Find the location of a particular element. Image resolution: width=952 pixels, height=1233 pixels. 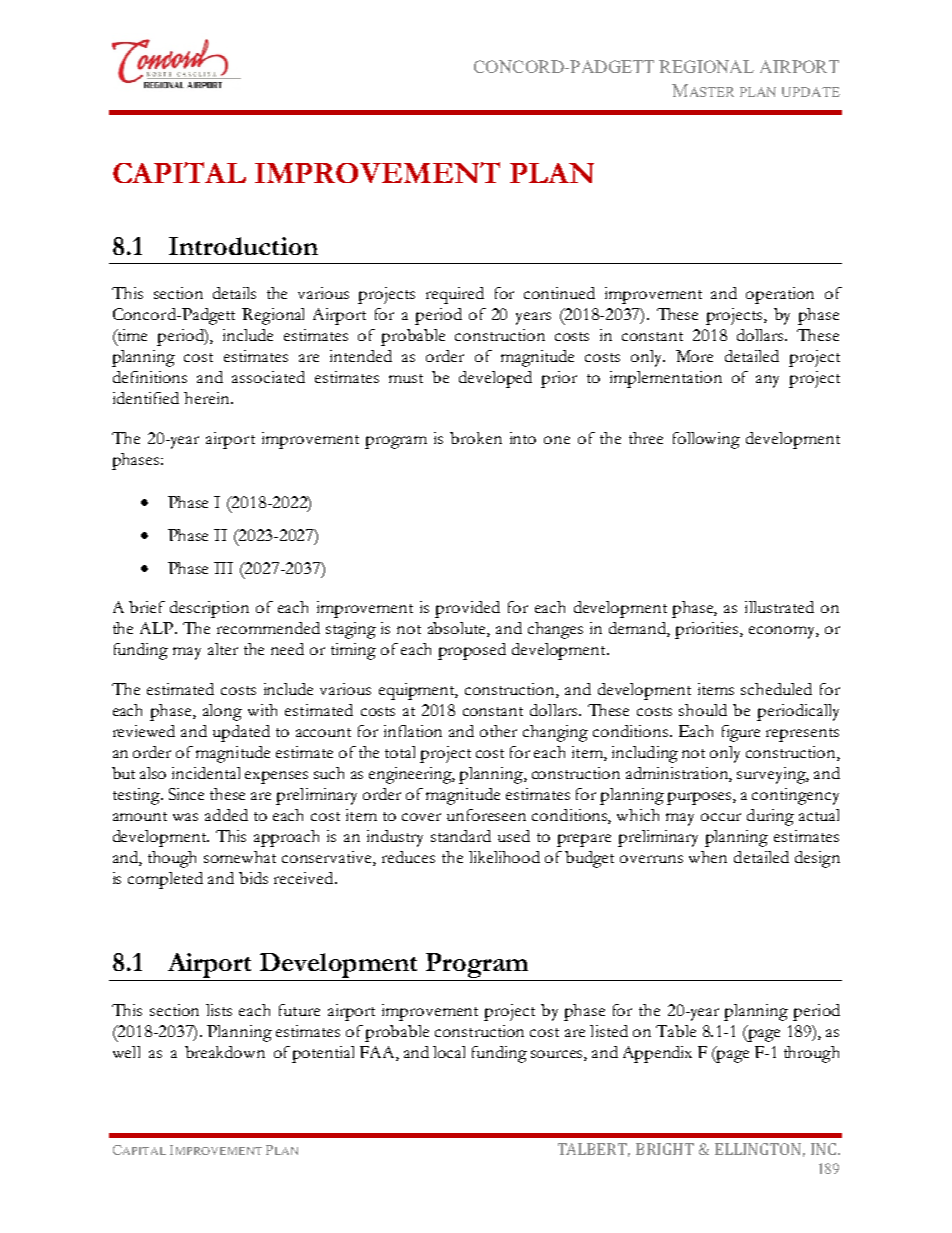

local is located at coordinates (449, 1052).
